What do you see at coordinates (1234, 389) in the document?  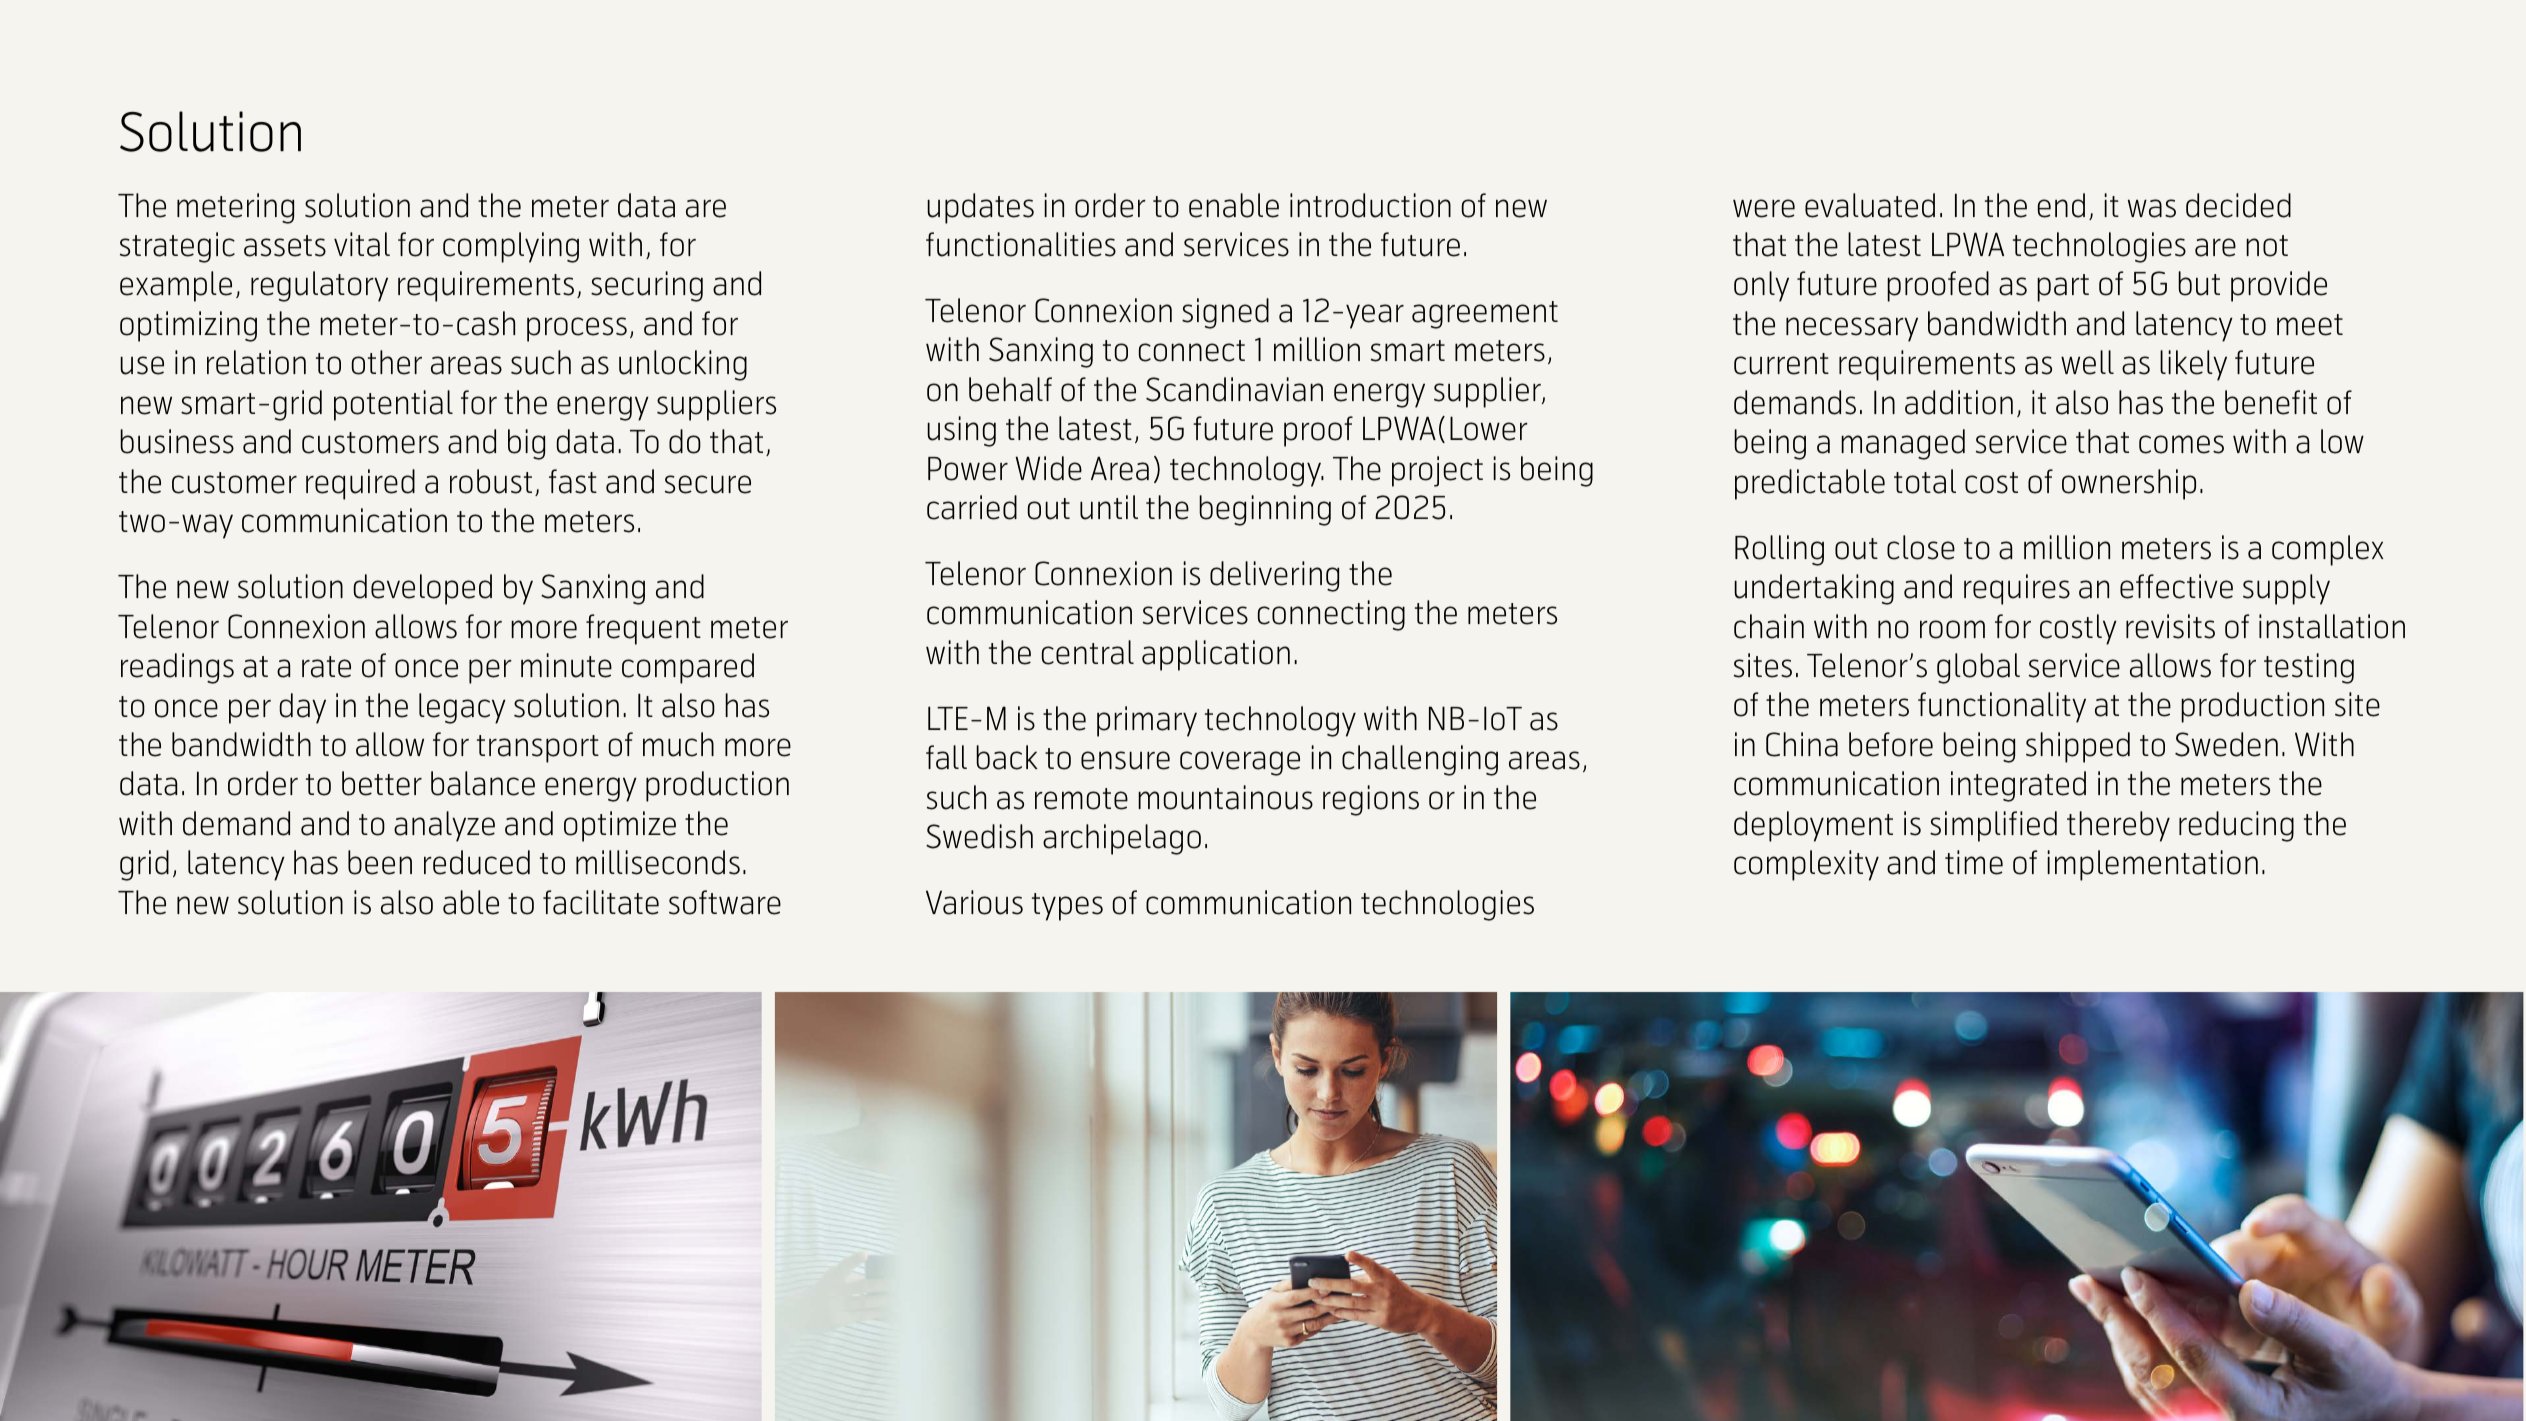 I see `Scandinavian` at bounding box center [1234, 389].
